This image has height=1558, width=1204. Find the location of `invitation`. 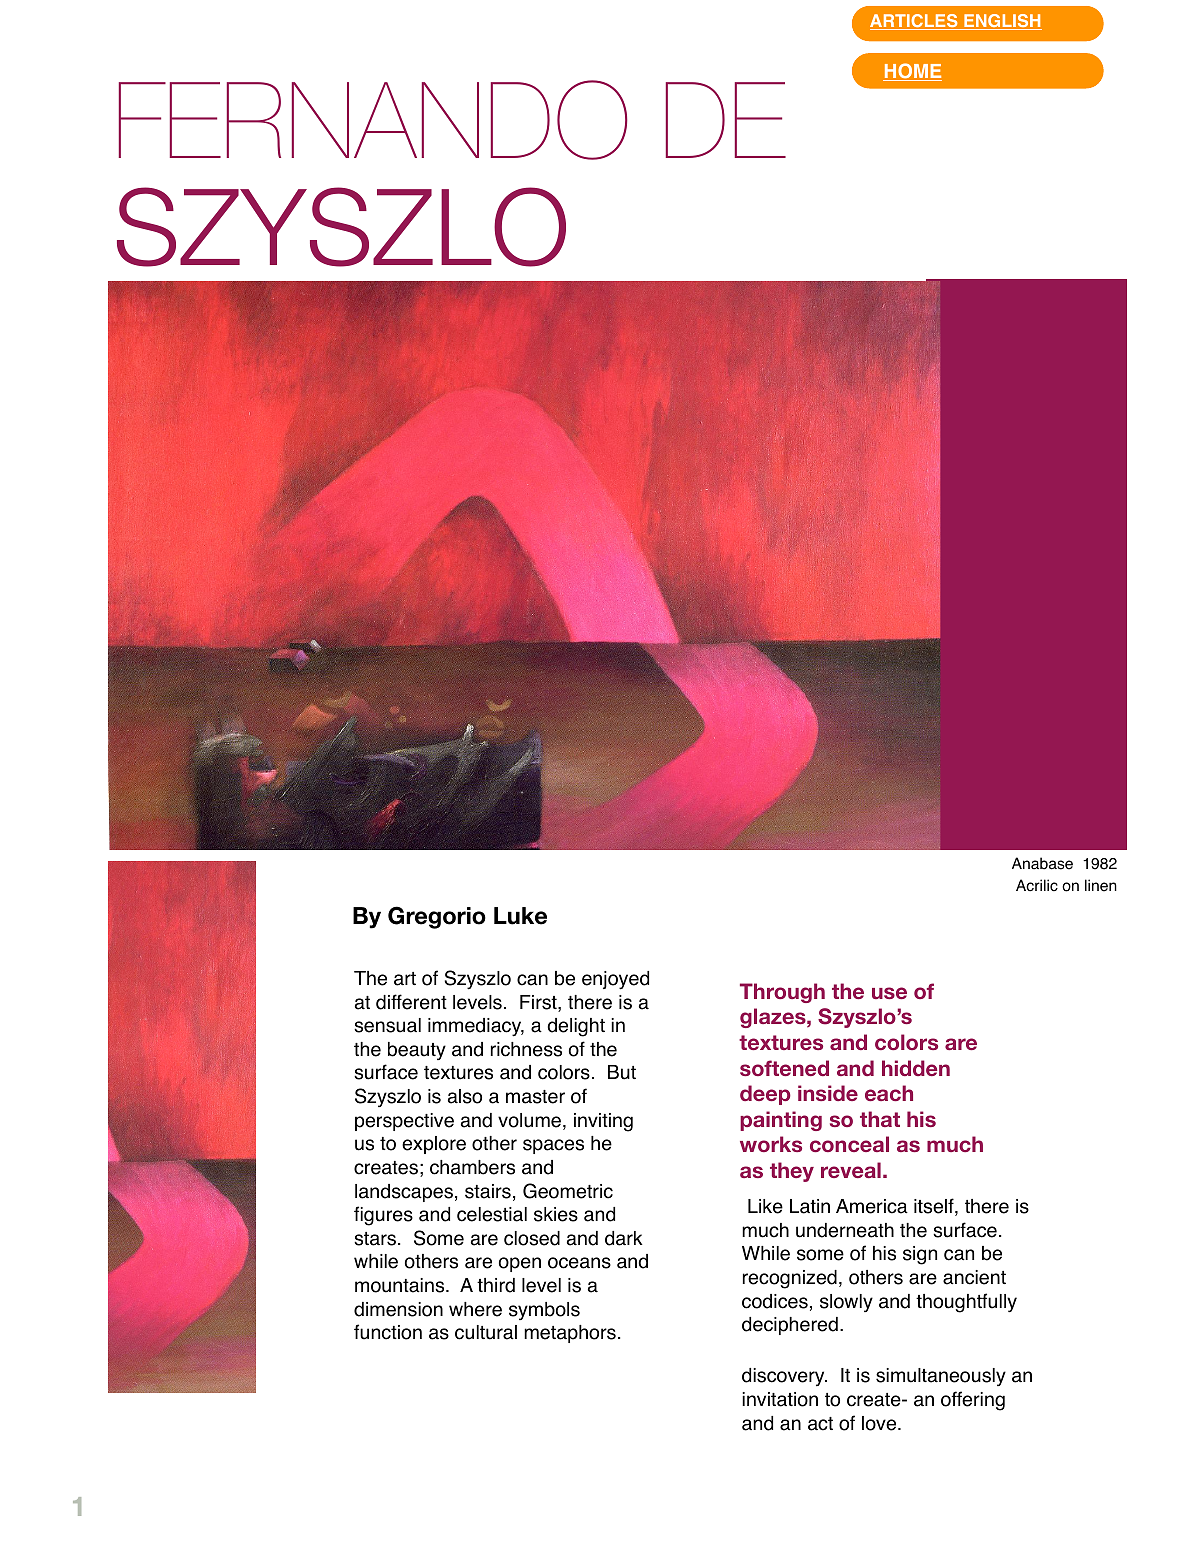

invitation is located at coordinates (780, 1399).
